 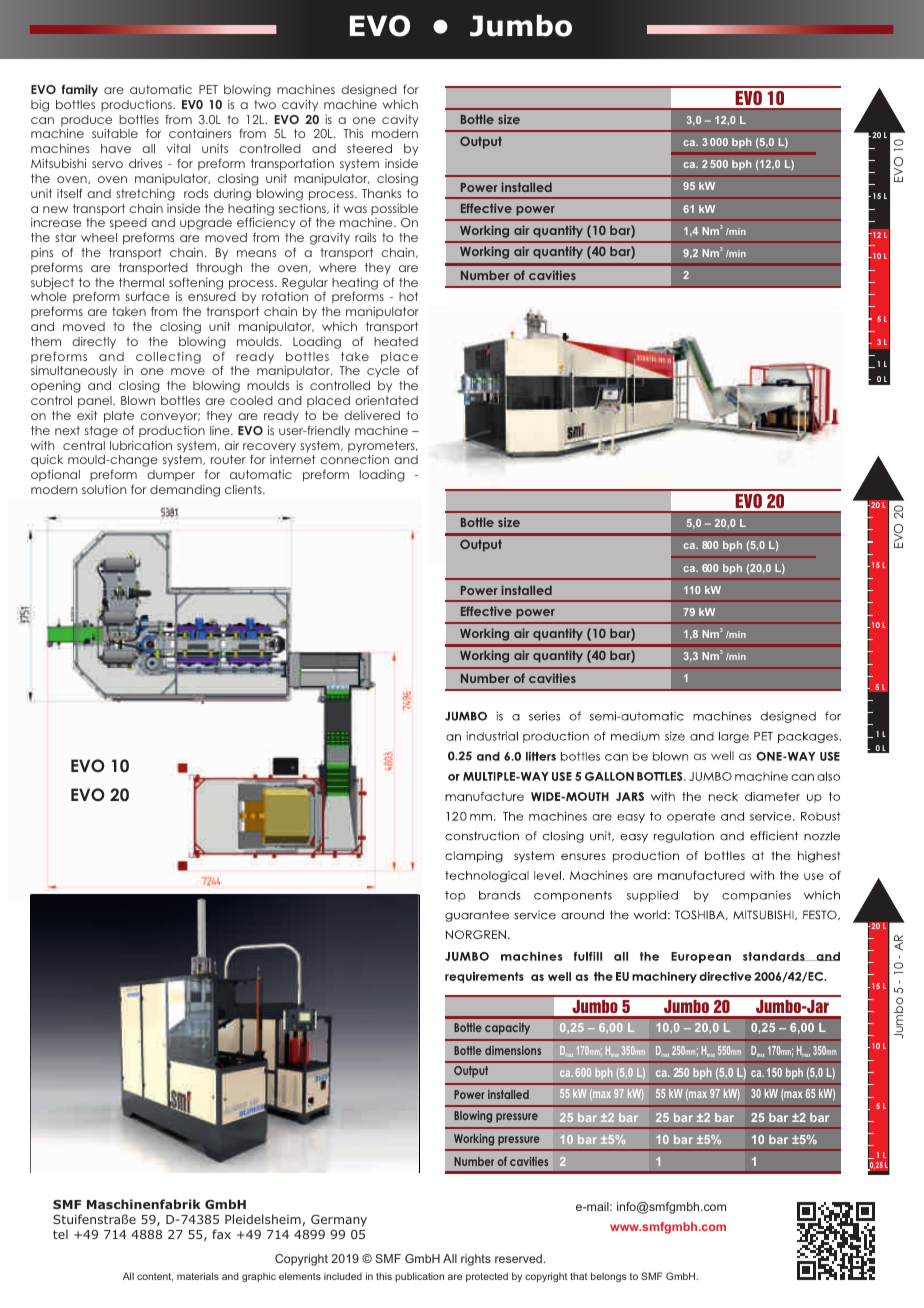 I want to click on content, so click(x=155, y=1277).
